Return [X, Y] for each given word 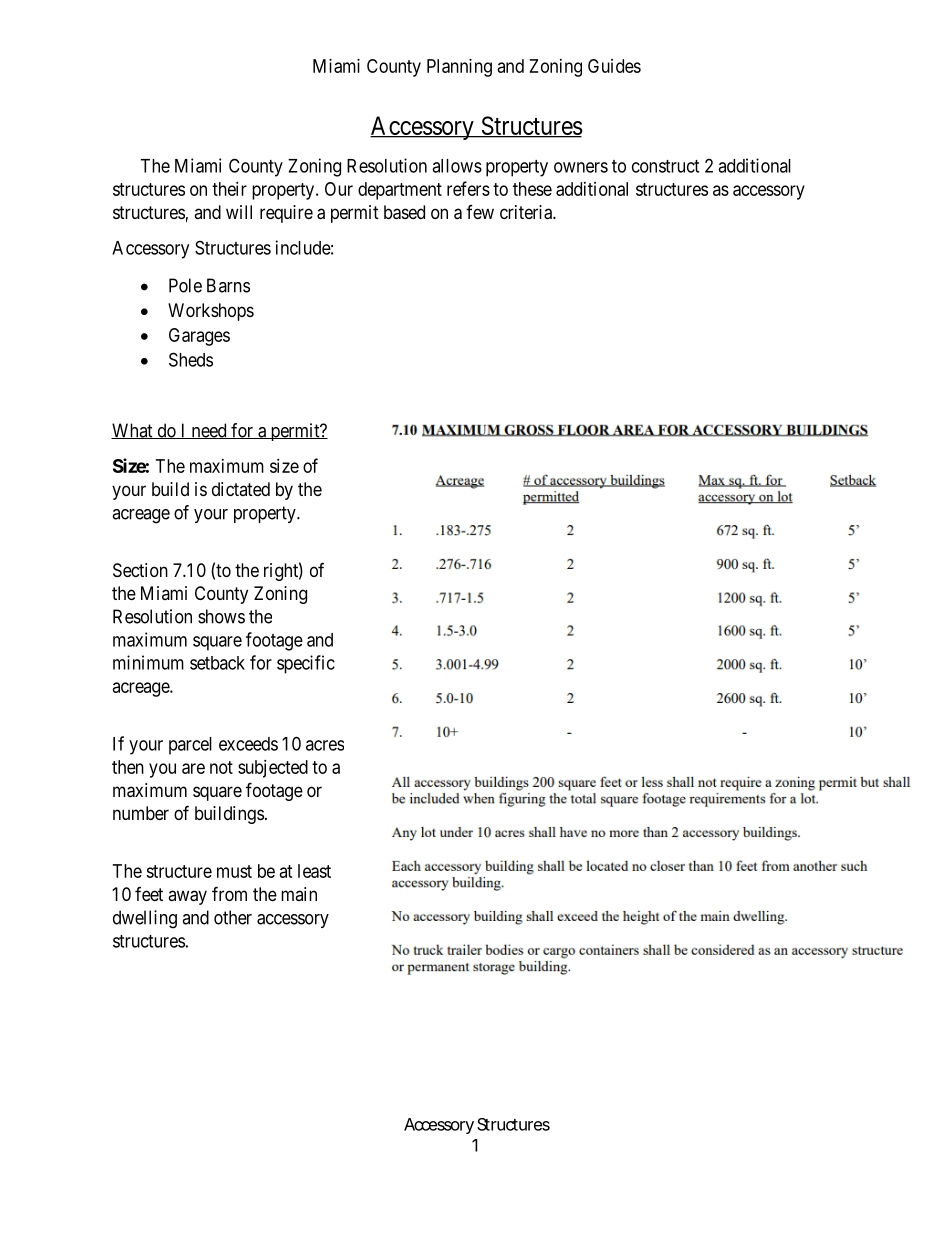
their [229, 189]
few [480, 212]
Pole [185, 285]
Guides [614, 66]
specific [306, 664]
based [404, 212]
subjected [273, 769]
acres [325, 745]
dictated [241, 489]
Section [140, 570]
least [314, 871]
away [187, 897]
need [209, 431]
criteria [527, 212]
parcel [190, 746]
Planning [459, 68]
